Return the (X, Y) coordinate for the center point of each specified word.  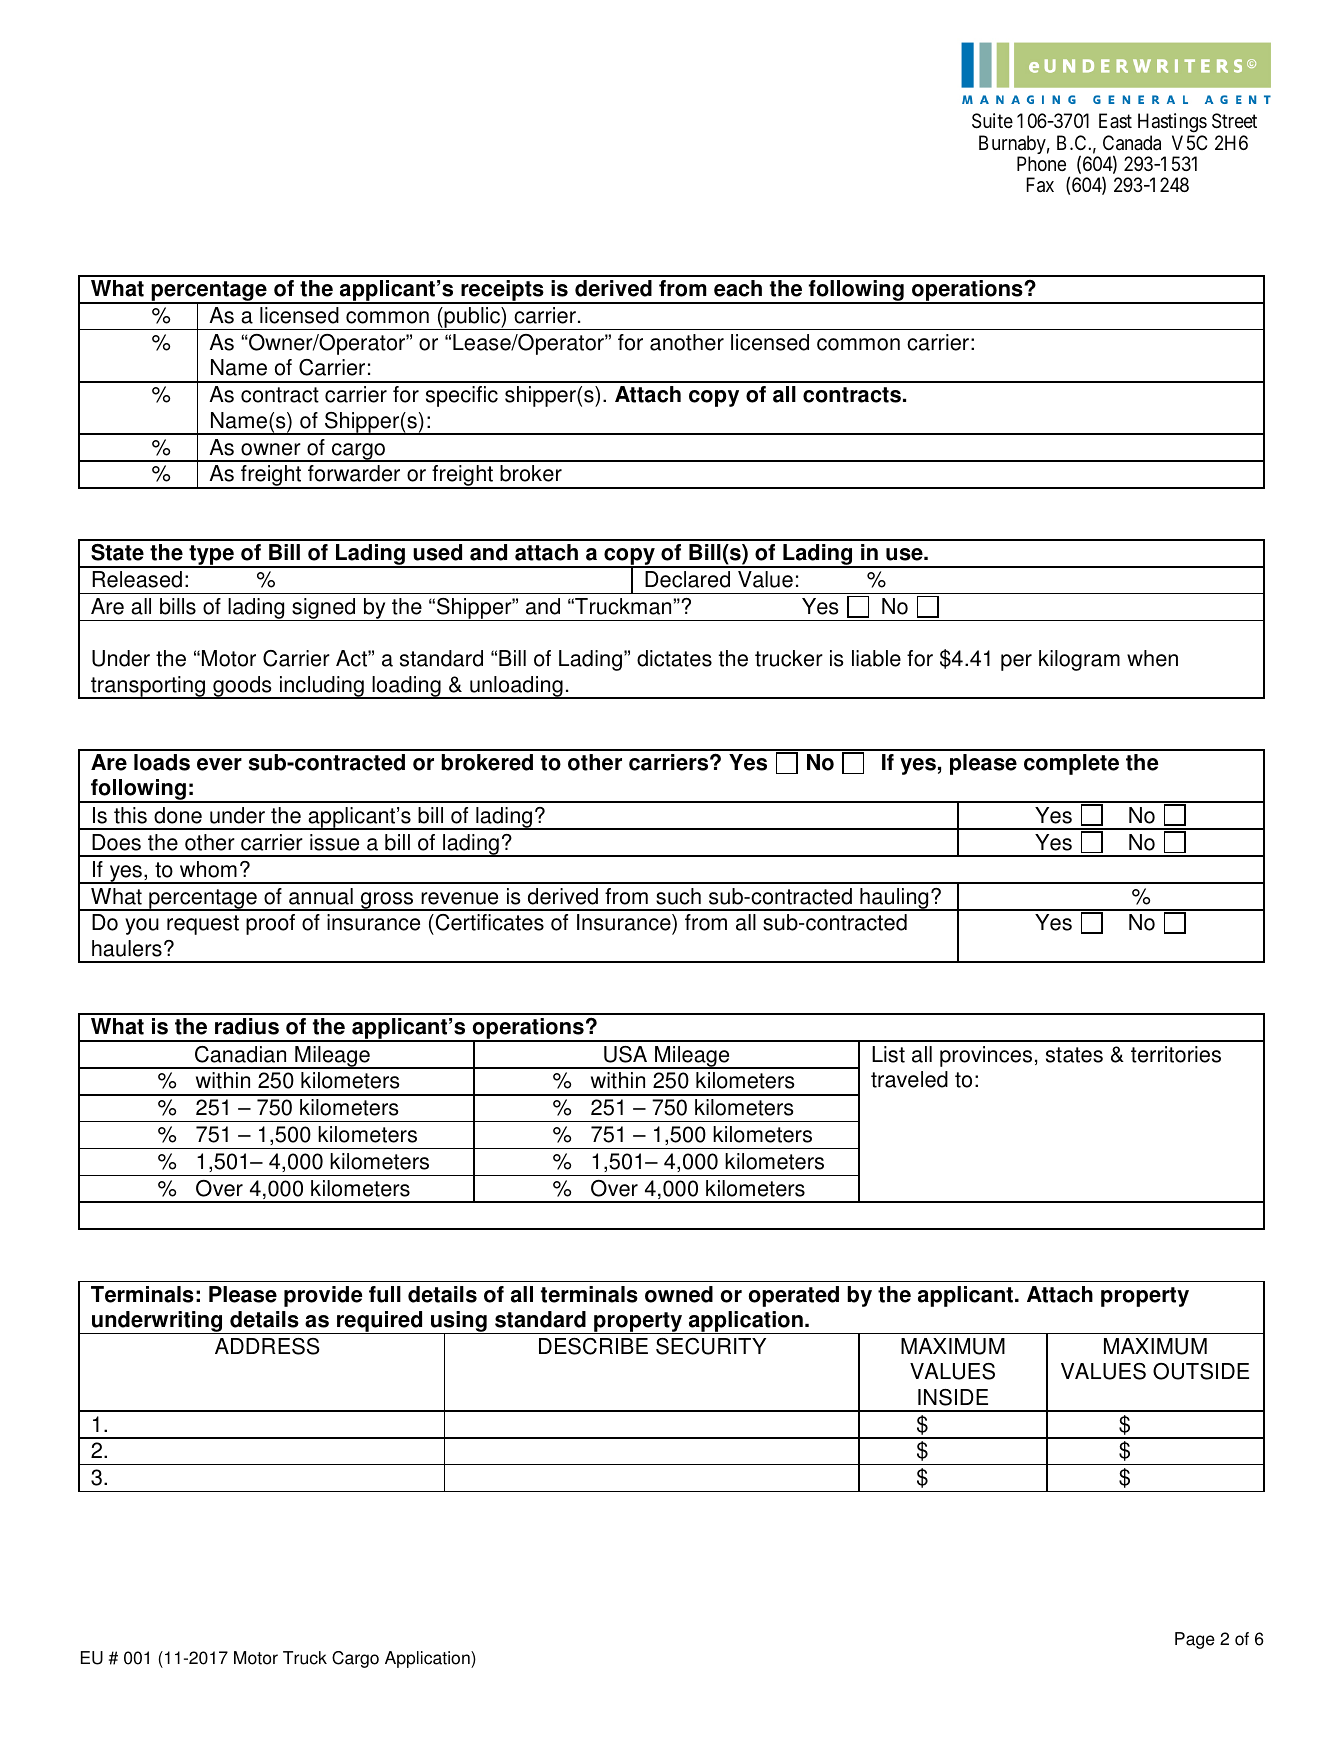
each (738, 288)
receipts (502, 292)
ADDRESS (267, 1346)
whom (208, 869)
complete (1071, 764)
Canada (1132, 143)
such (678, 896)
